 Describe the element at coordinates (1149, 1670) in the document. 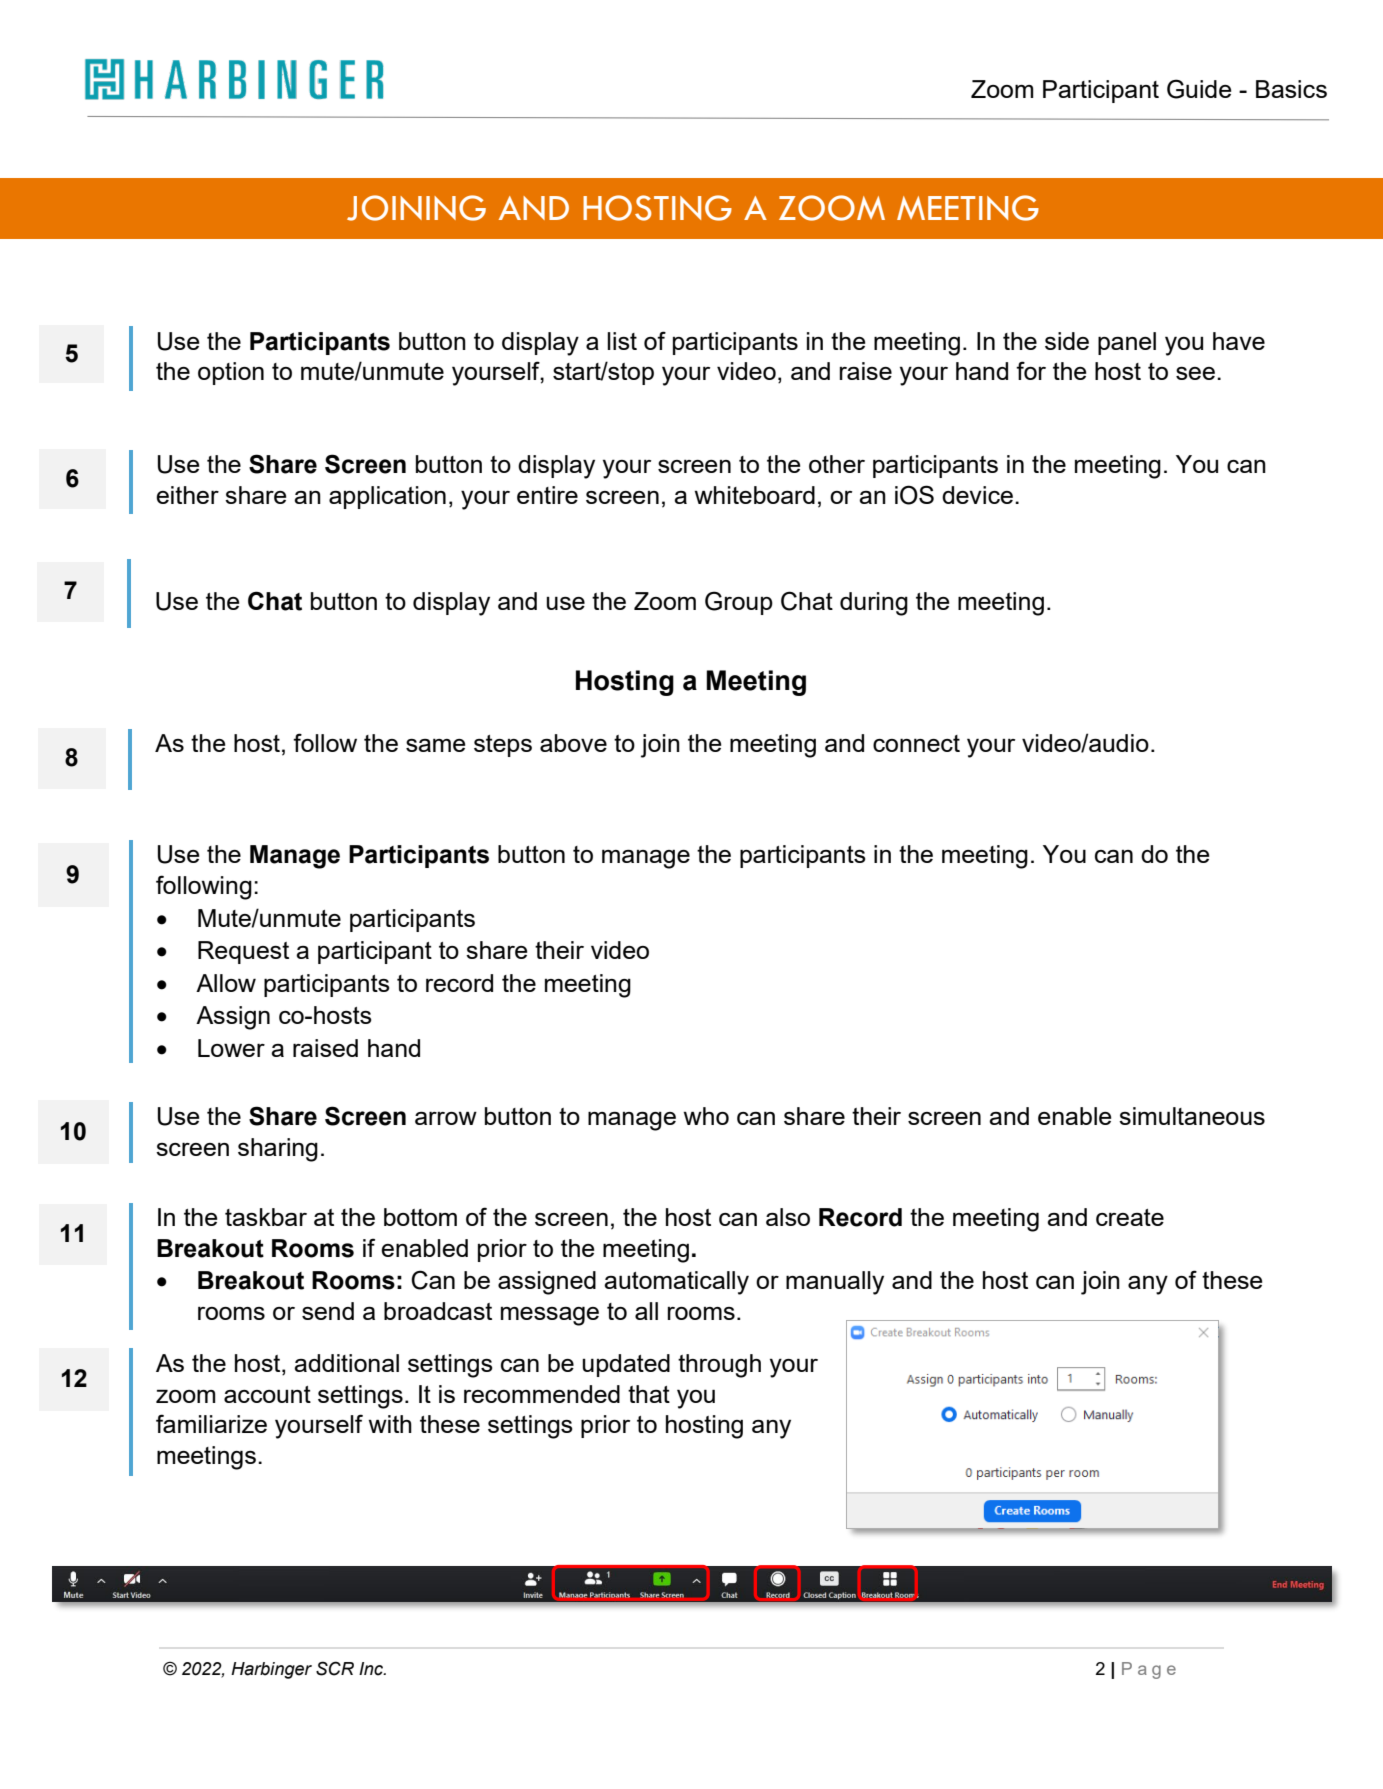

I see `Page` at that location.
